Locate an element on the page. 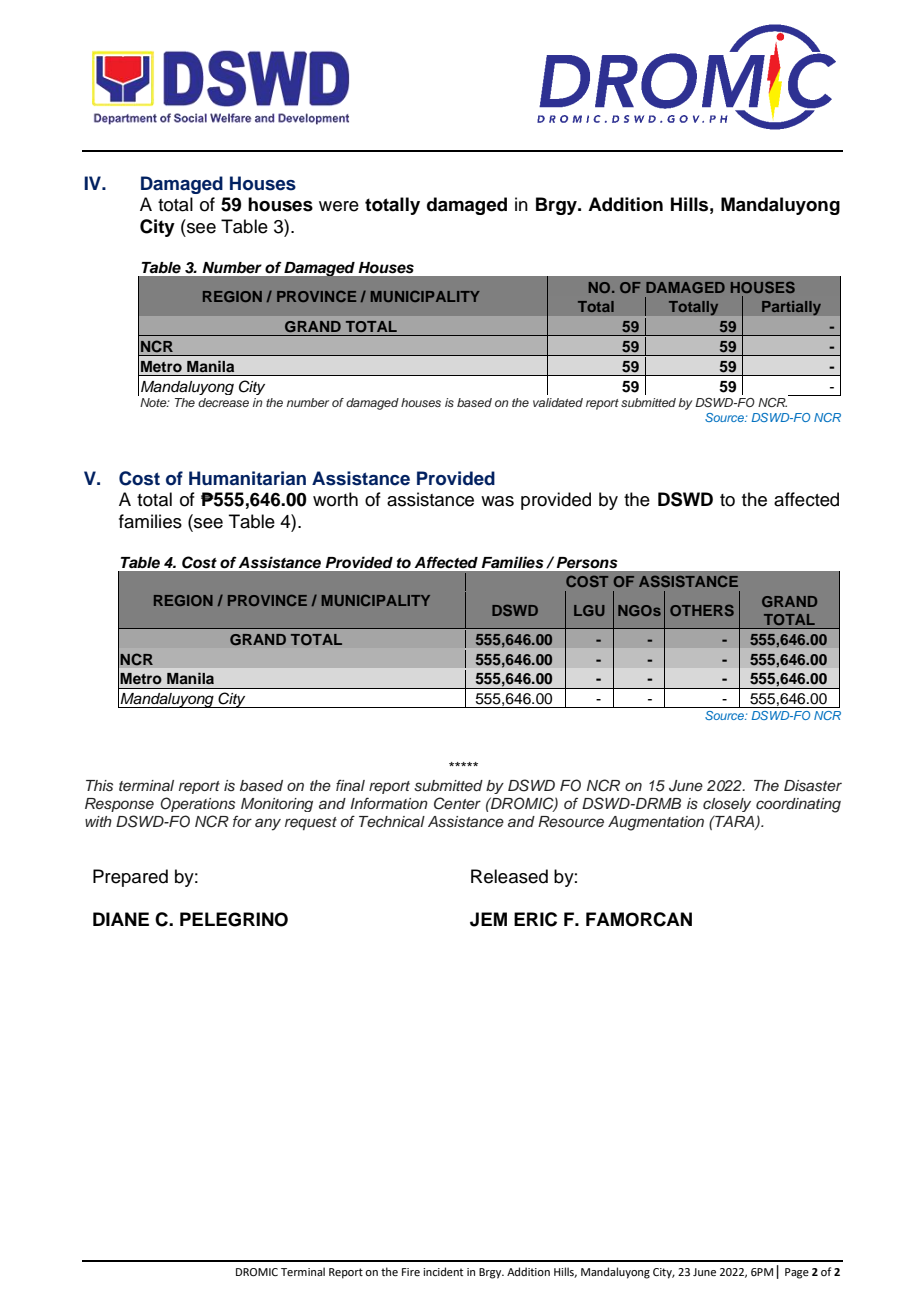  were is located at coordinates (339, 206).
